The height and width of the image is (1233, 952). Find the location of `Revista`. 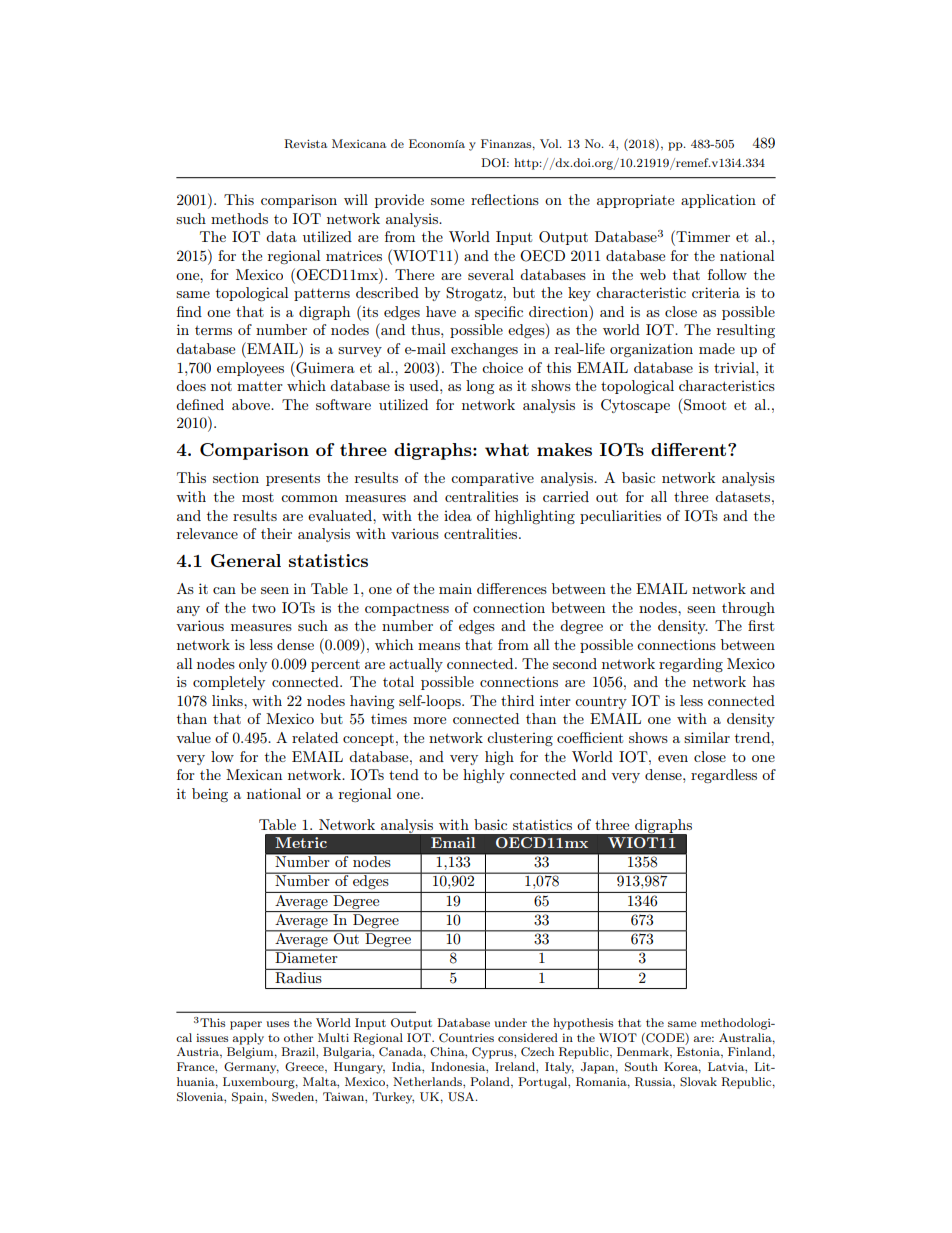

Revista is located at coordinates (305, 144).
